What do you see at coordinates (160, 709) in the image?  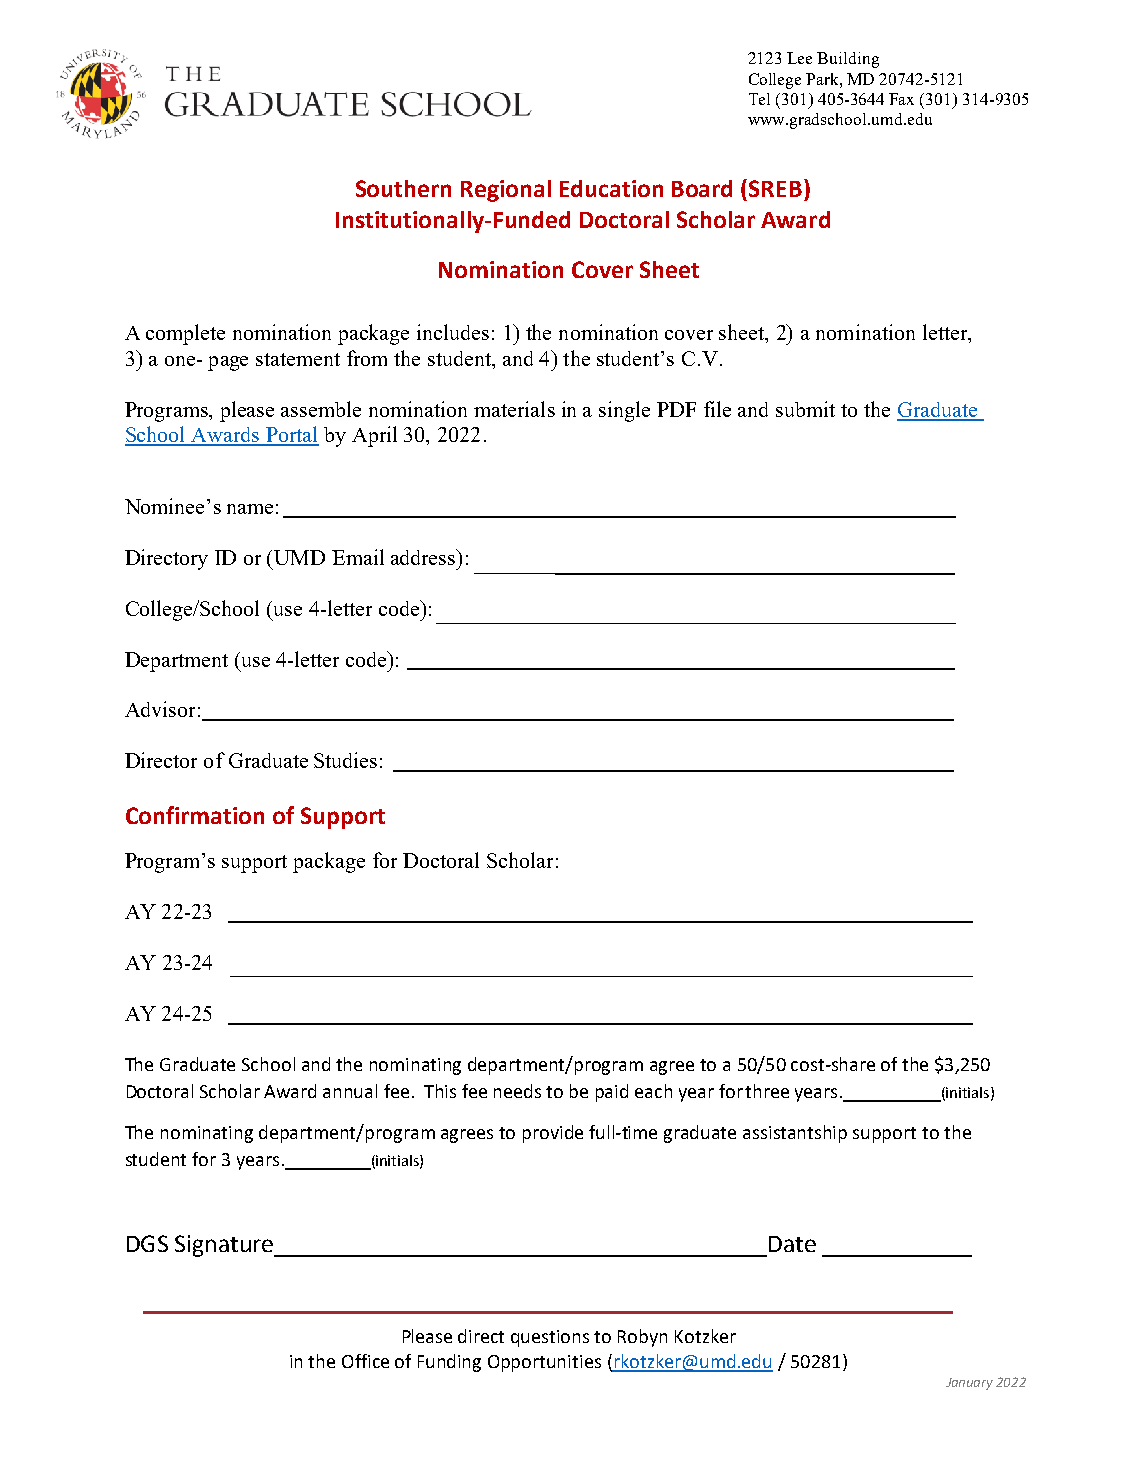 I see `Advisor` at bounding box center [160, 709].
